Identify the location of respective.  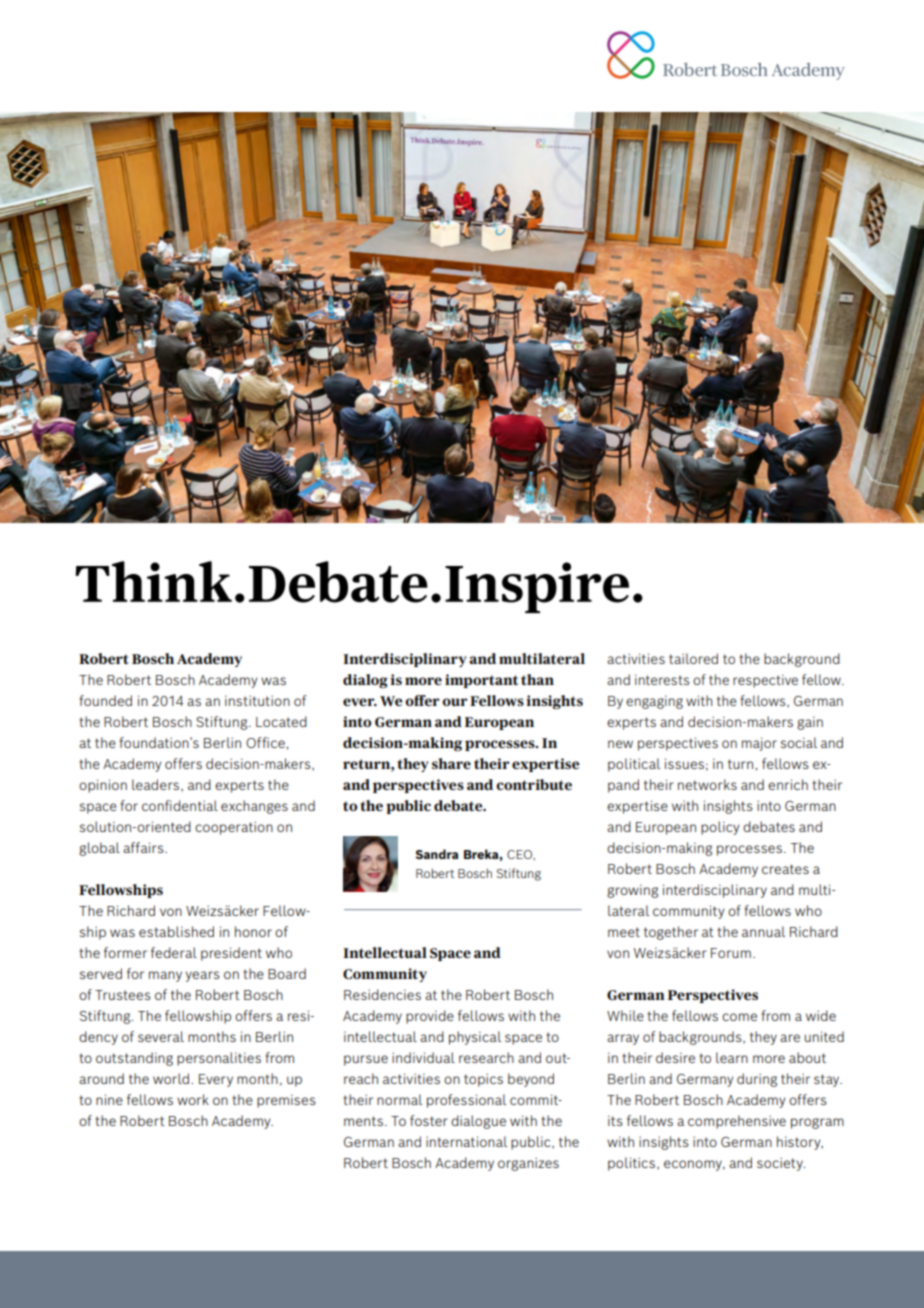
(765, 681).
